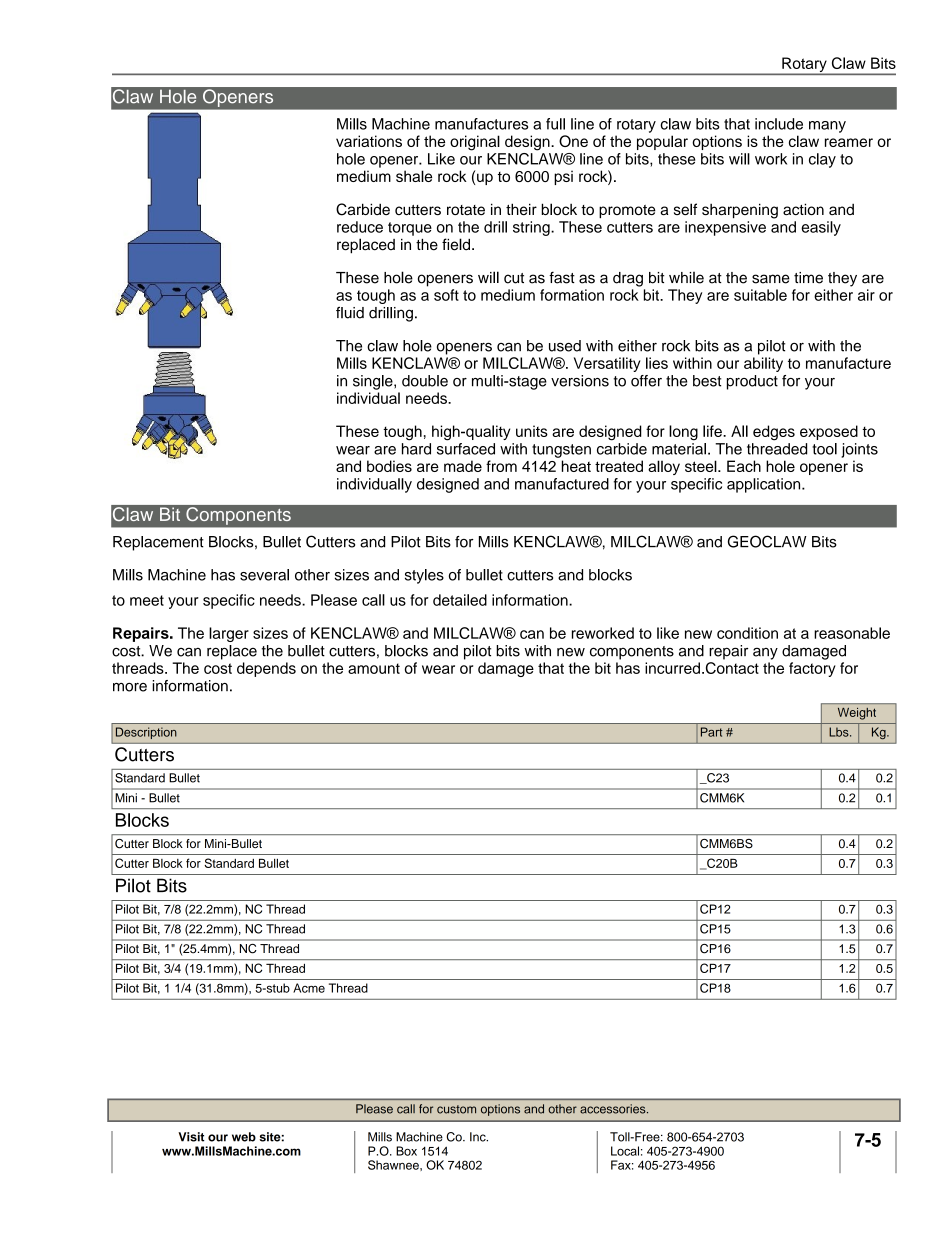 Image resolution: width=952 pixels, height=1233 pixels. What do you see at coordinates (779, 124) in the page?
I see `include` at bounding box center [779, 124].
